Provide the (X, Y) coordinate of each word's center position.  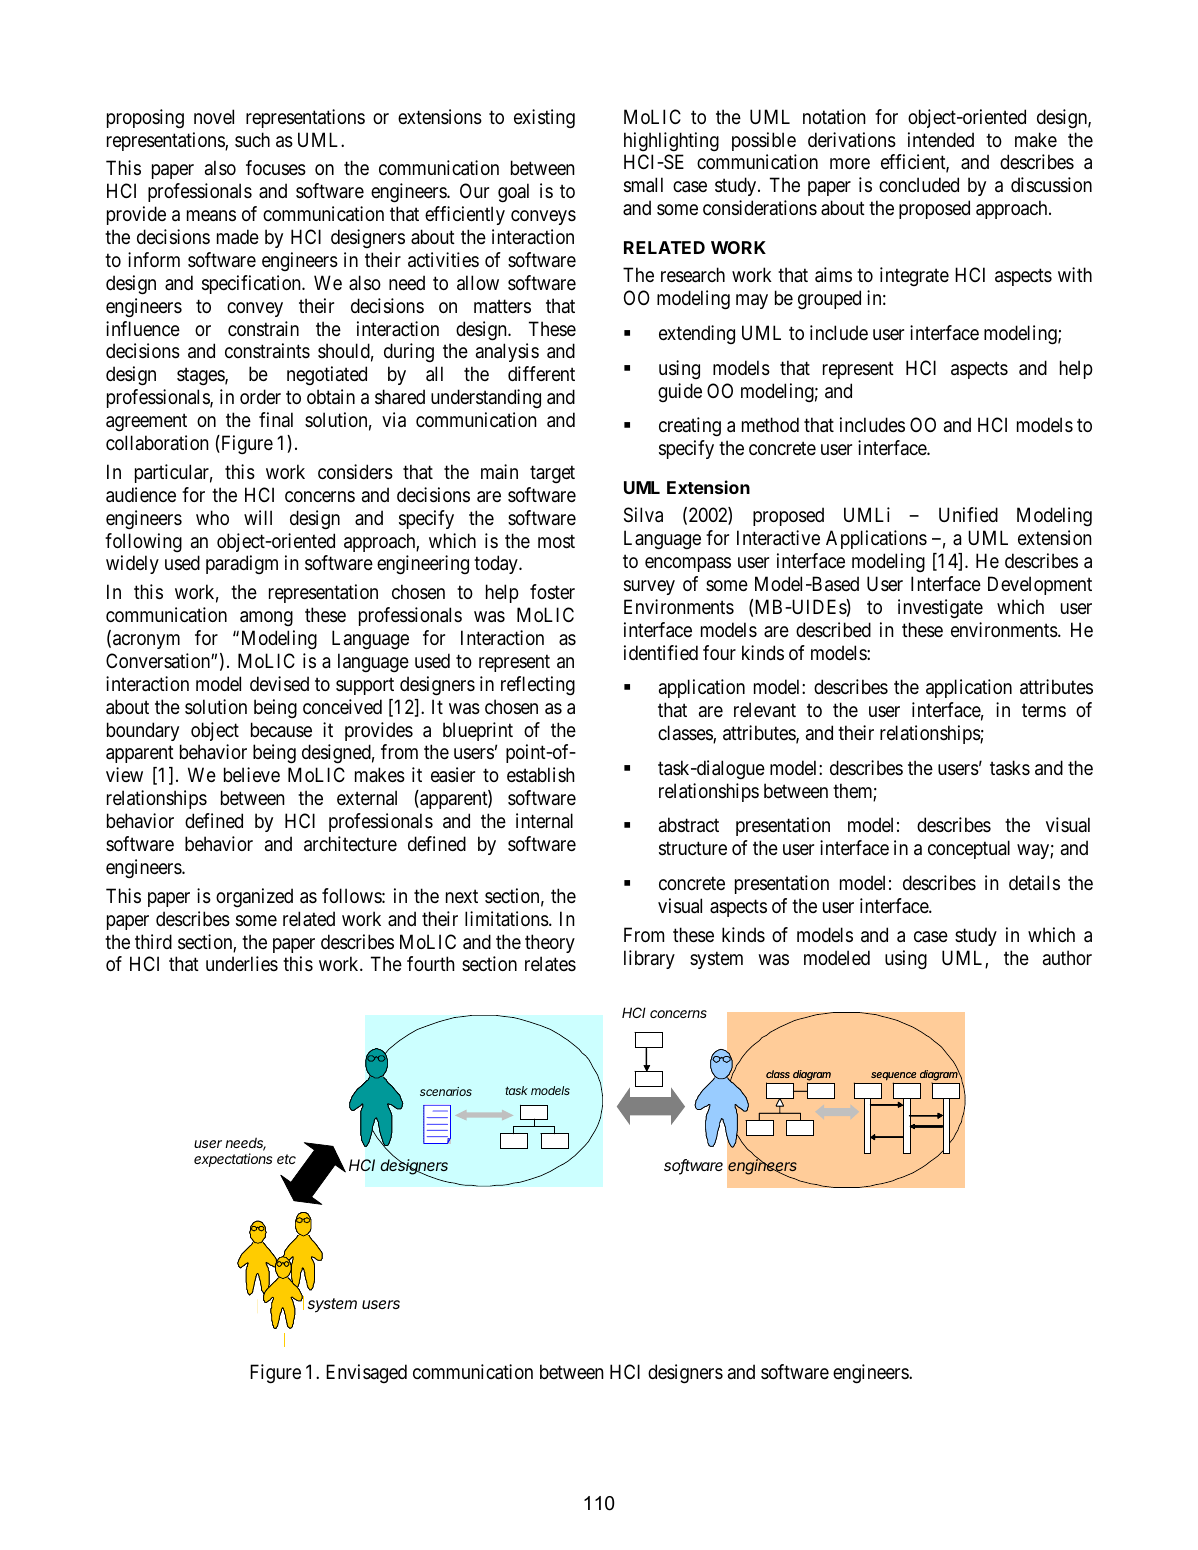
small (643, 185)
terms (1044, 710)
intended (941, 139)
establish (541, 775)
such (252, 139)
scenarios (446, 1091)
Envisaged (366, 1373)
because (281, 730)
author (1067, 957)
